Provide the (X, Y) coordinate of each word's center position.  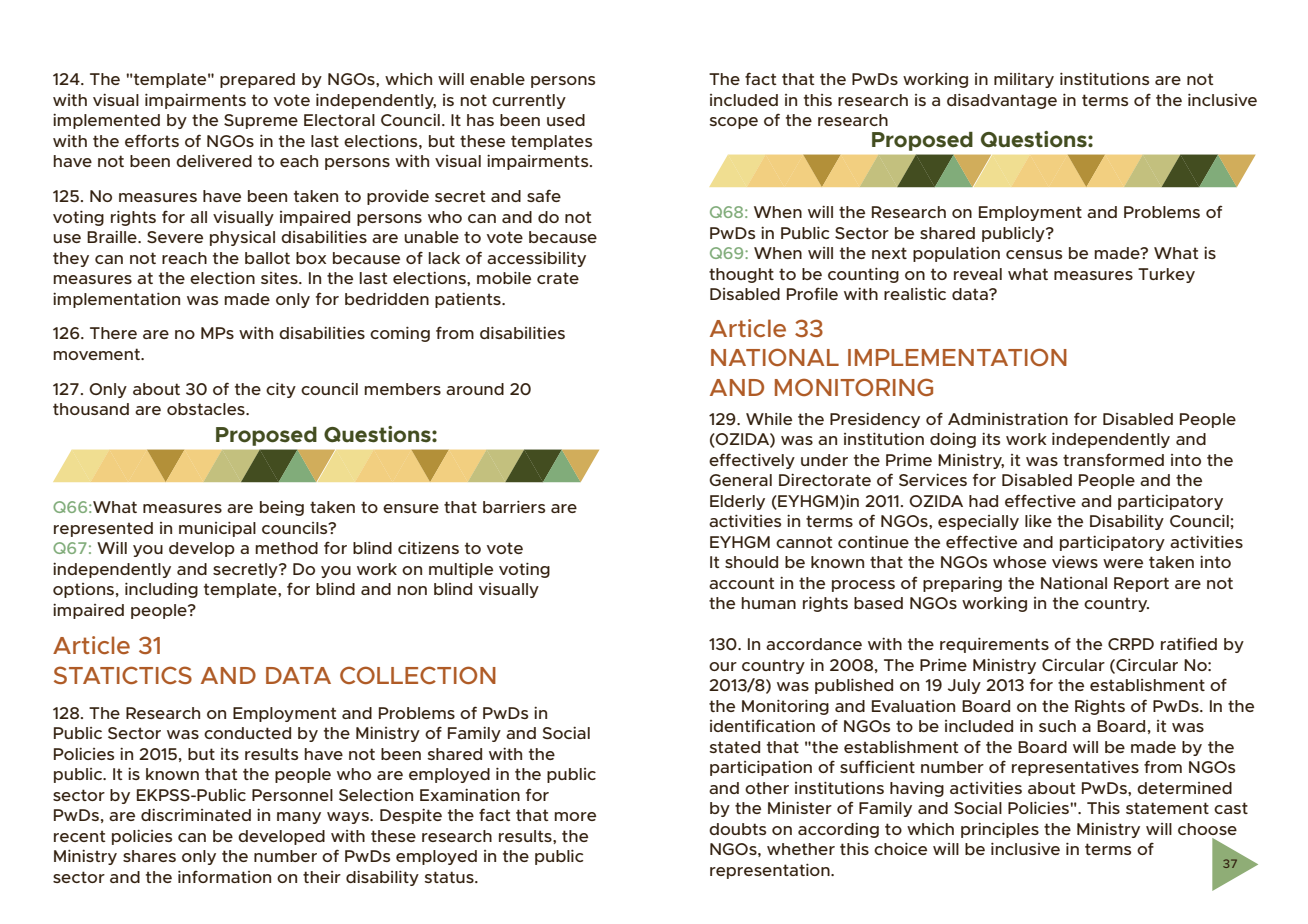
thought (741, 275)
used (566, 120)
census (1034, 254)
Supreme (261, 121)
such (1057, 726)
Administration (1008, 418)
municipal (217, 529)
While (769, 418)
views (1075, 561)
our (723, 666)
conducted (247, 733)
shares (149, 856)
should (751, 562)
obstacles (207, 409)
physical (242, 238)
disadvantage (1002, 101)
